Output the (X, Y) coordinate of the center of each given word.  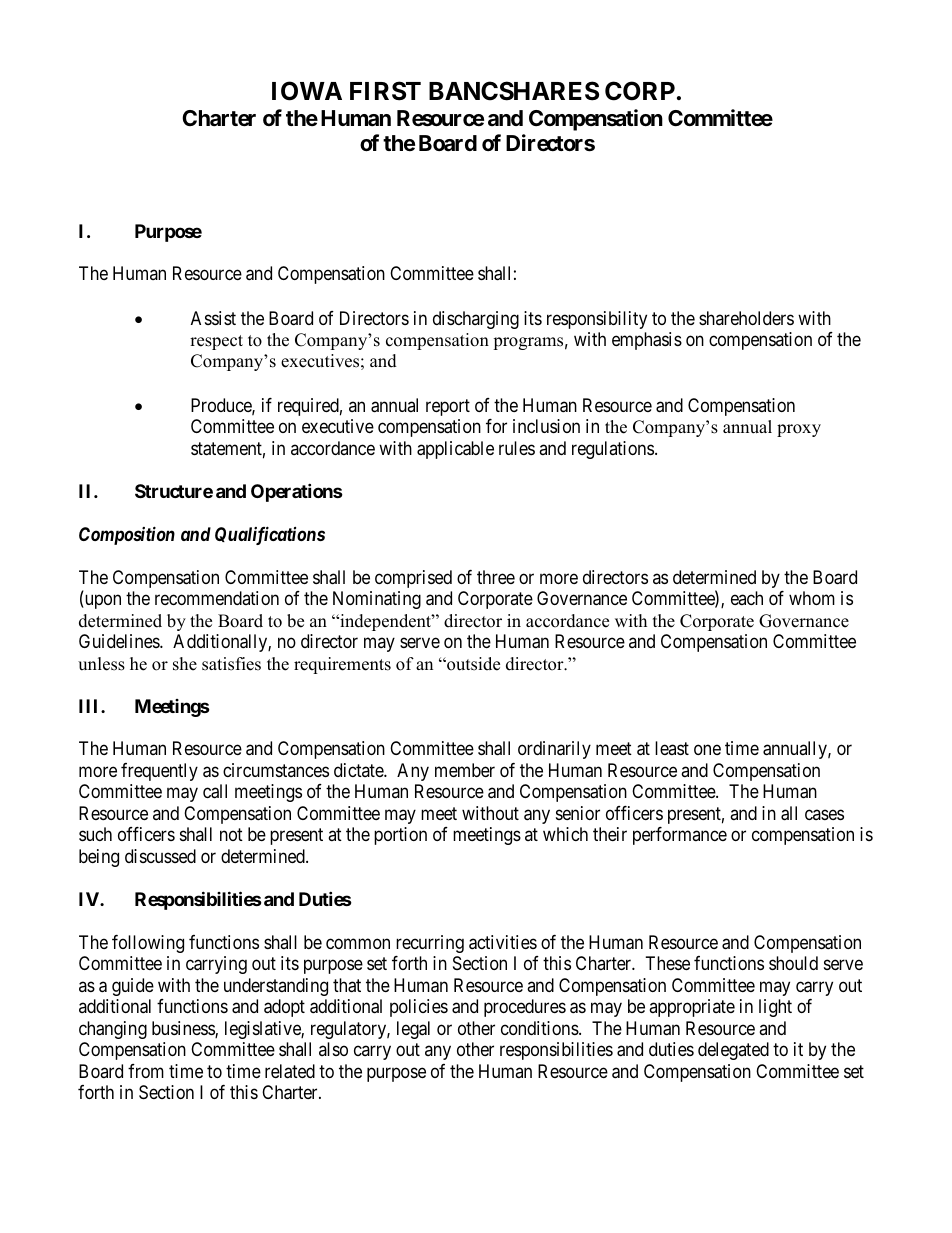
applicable (455, 450)
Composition (127, 535)
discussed (160, 856)
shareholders (746, 318)
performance (680, 836)
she (185, 664)
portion (400, 836)
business (184, 1029)
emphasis (647, 341)
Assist (213, 318)
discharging (476, 320)
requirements (342, 665)
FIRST (385, 91)
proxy (799, 430)
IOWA (307, 91)
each (747, 598)
